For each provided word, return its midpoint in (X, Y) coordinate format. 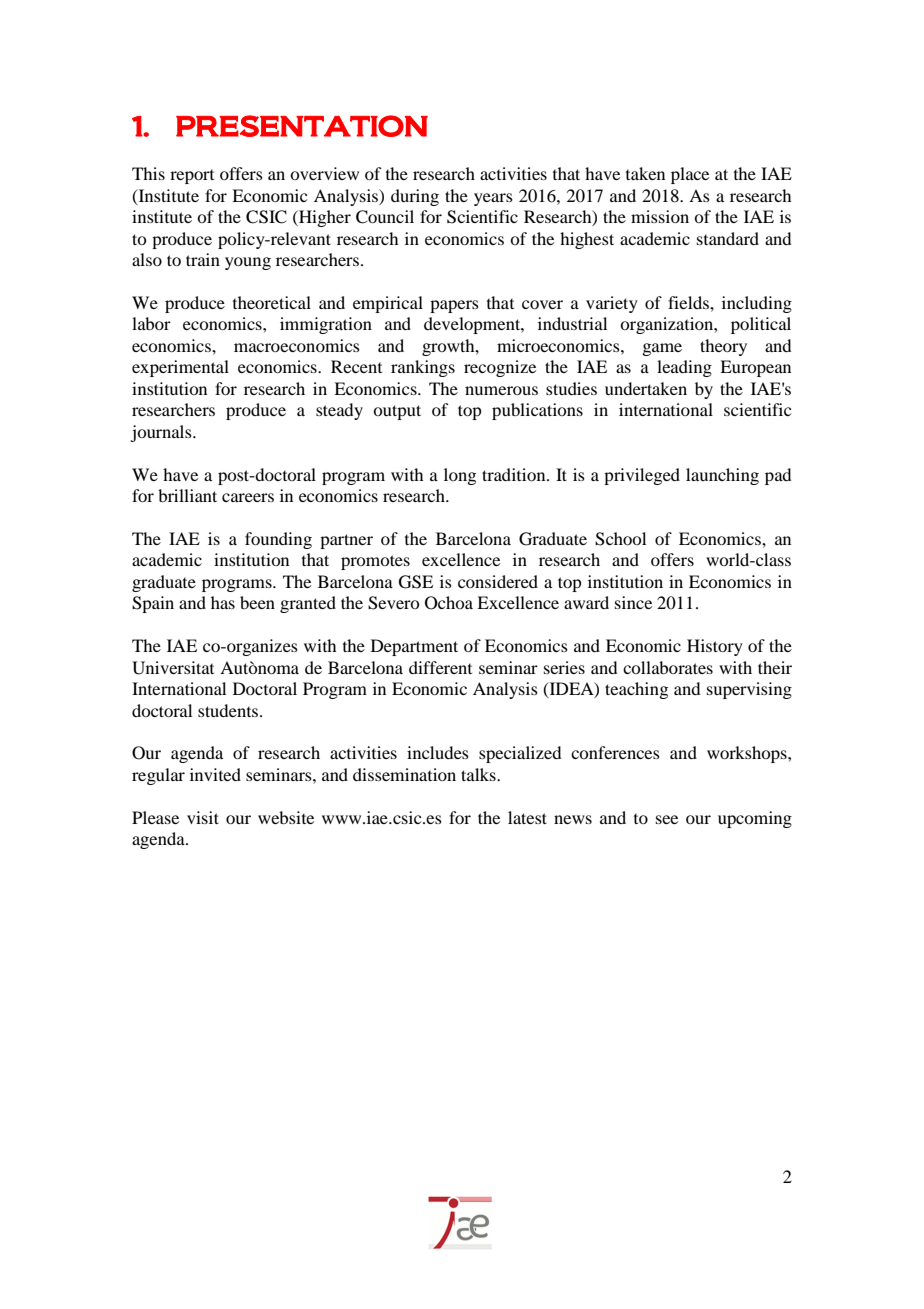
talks (479, 774)
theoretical (272, 302)
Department (414, 647)
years (493, 199)
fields (689, 302)
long (460, 476)
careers (248, 497)
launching (722, 476)
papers (454, 306)
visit (203, 817)
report (192, 177)
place (690, 175)
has (223, 602)
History (715, 647)
